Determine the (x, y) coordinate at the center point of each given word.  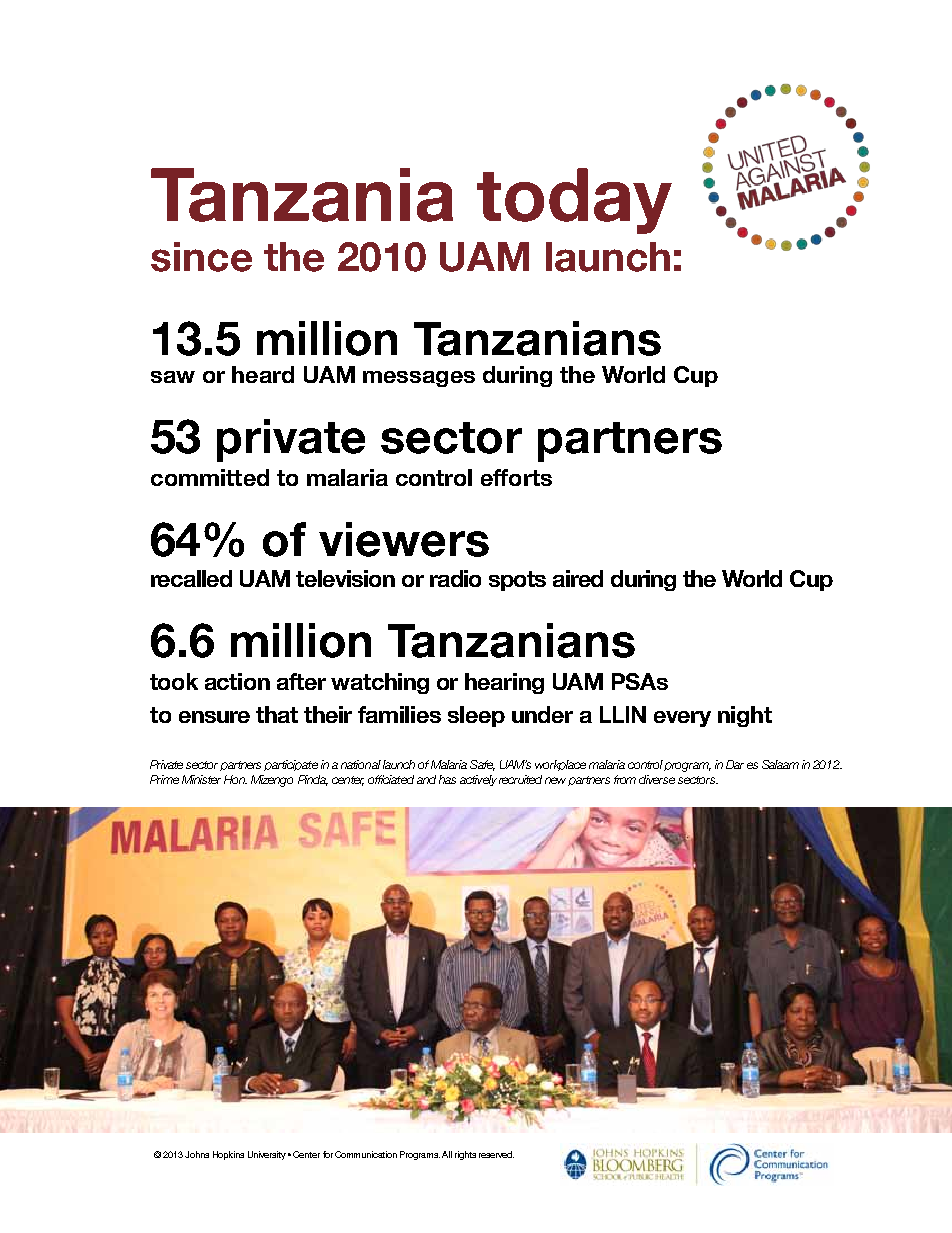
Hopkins (228, 1155)
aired (578, 578)
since (201, 257)
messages (419, 379)
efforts (516, 477)
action (237, 681)
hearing (504, 683)
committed (210, 477)
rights (465, 1155)
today (574, 201)
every (682, 719)
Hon (235, 779)
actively (478, 780)
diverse (657, 779)
